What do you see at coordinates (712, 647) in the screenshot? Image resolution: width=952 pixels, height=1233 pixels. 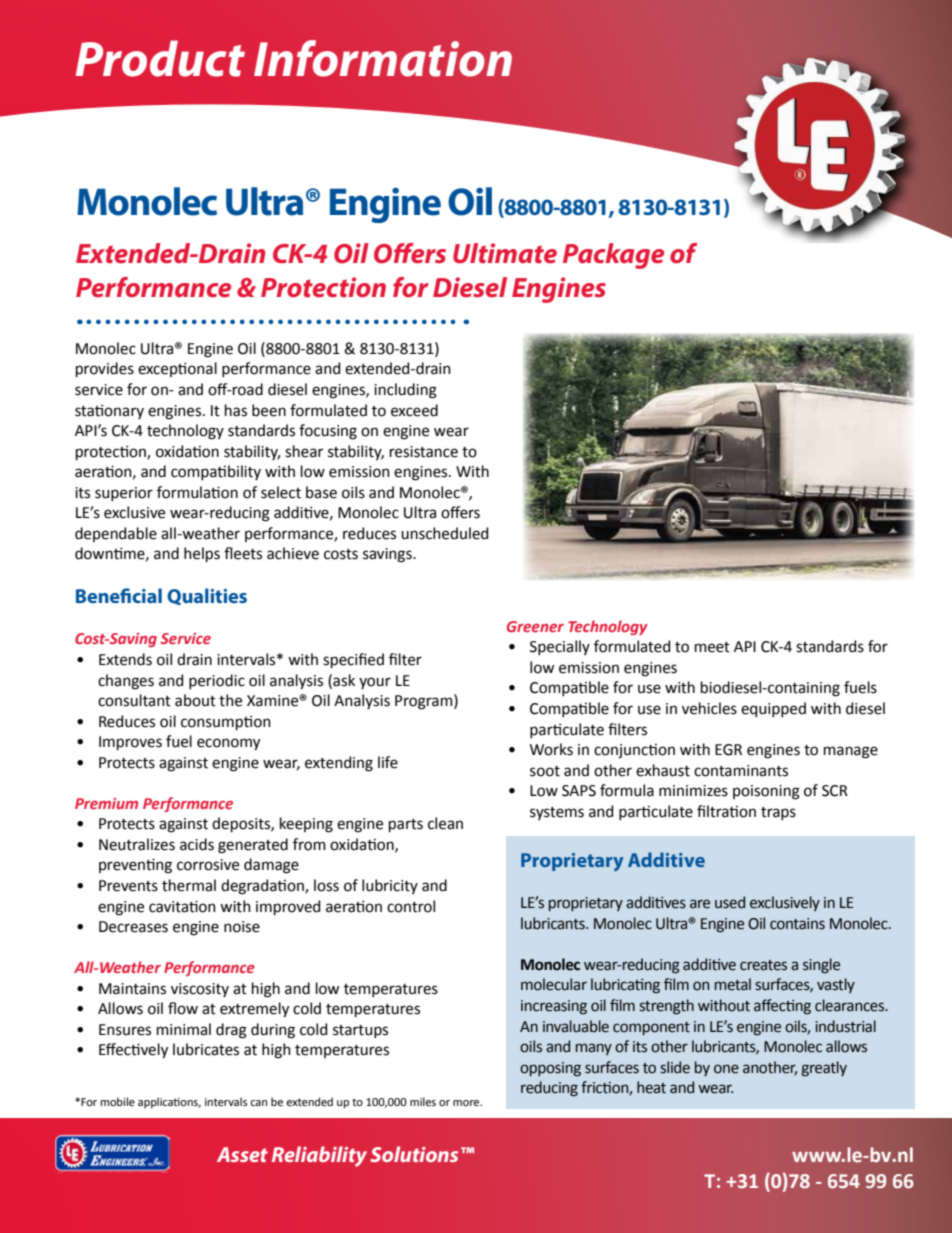 I see `meet` at bounding box center [712, 647].
